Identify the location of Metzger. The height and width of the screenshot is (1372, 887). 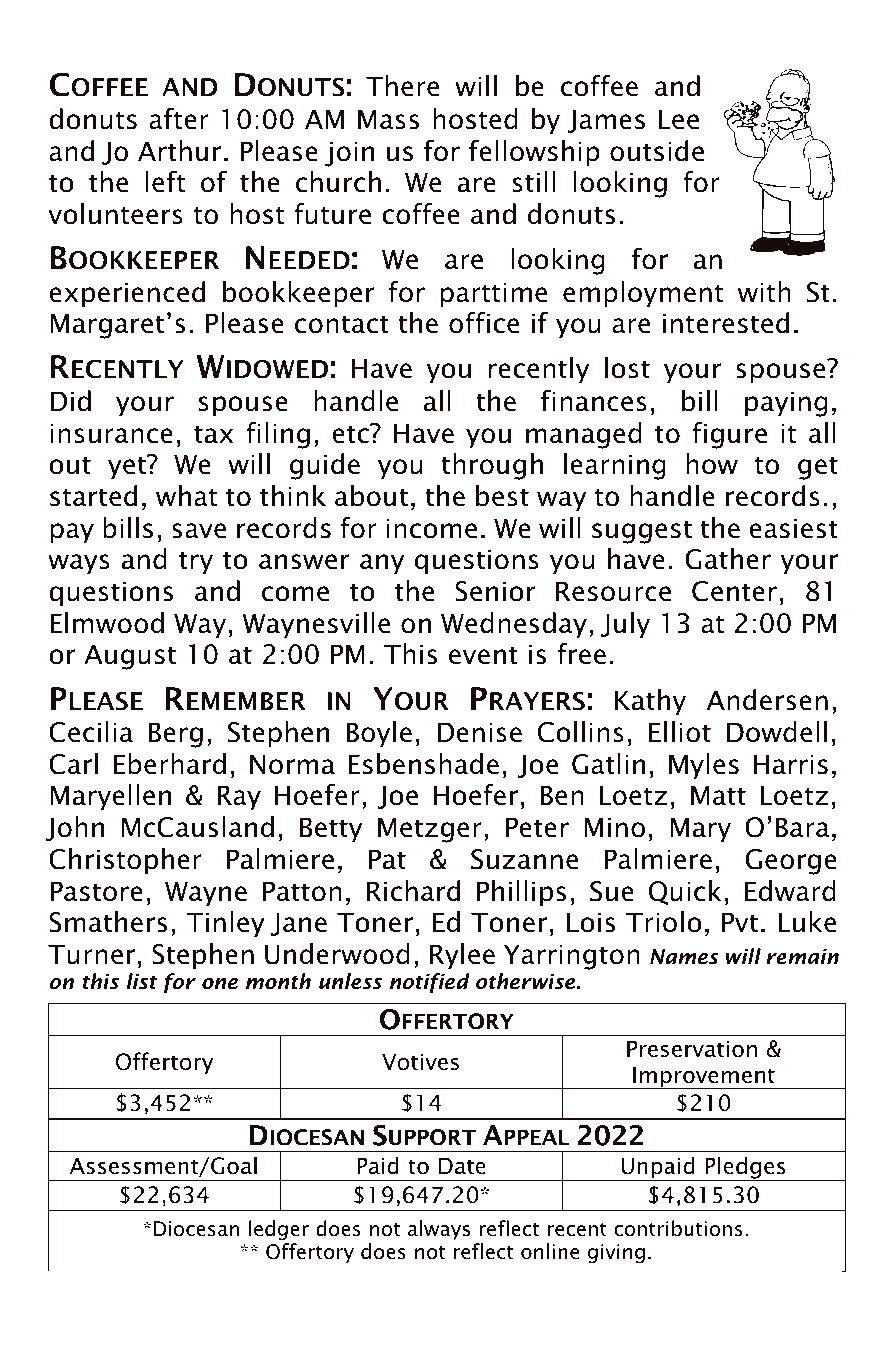
(430, 830).
